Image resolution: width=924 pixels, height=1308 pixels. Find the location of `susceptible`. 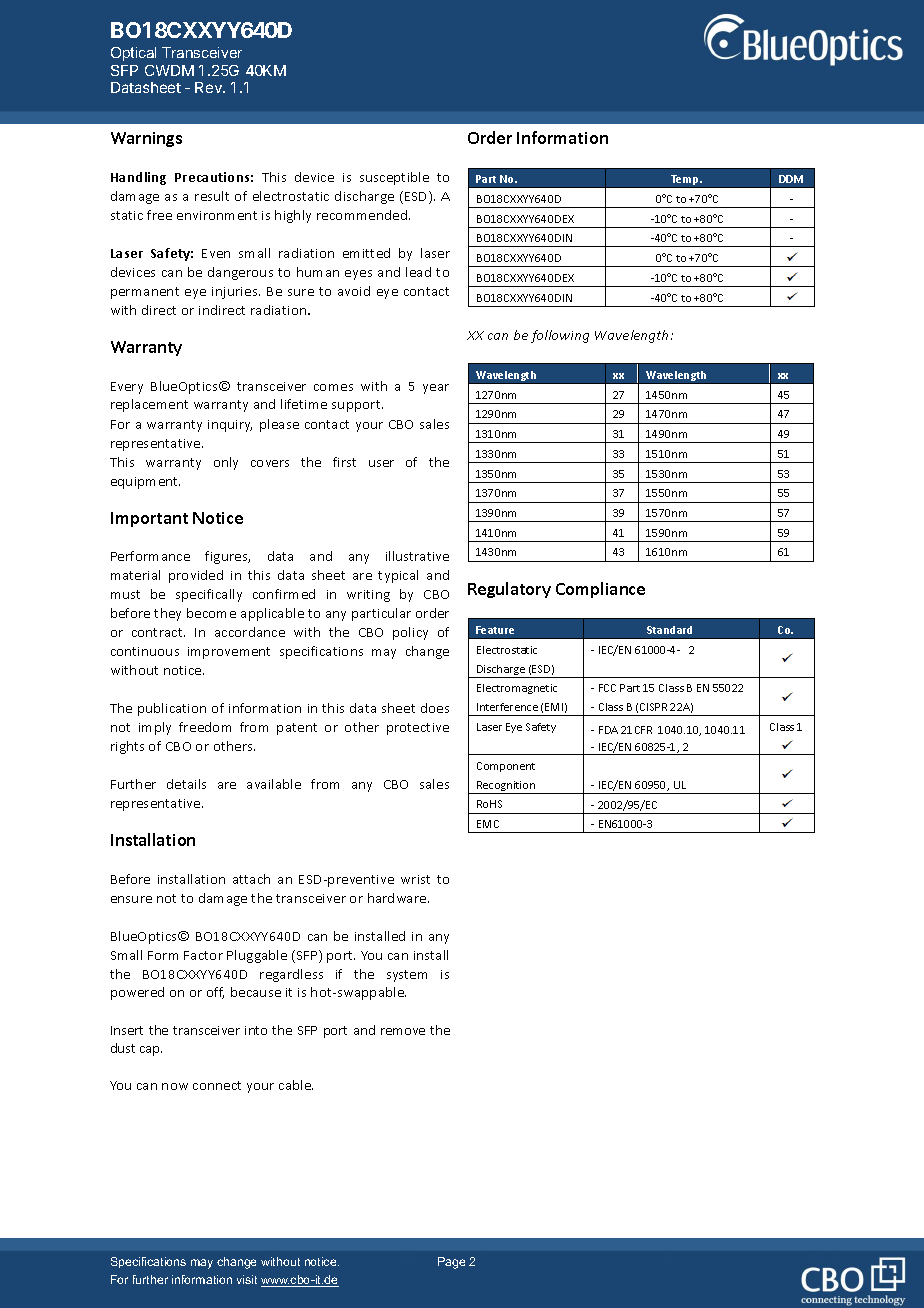

susceptible is located at coordinates (394, 178).
